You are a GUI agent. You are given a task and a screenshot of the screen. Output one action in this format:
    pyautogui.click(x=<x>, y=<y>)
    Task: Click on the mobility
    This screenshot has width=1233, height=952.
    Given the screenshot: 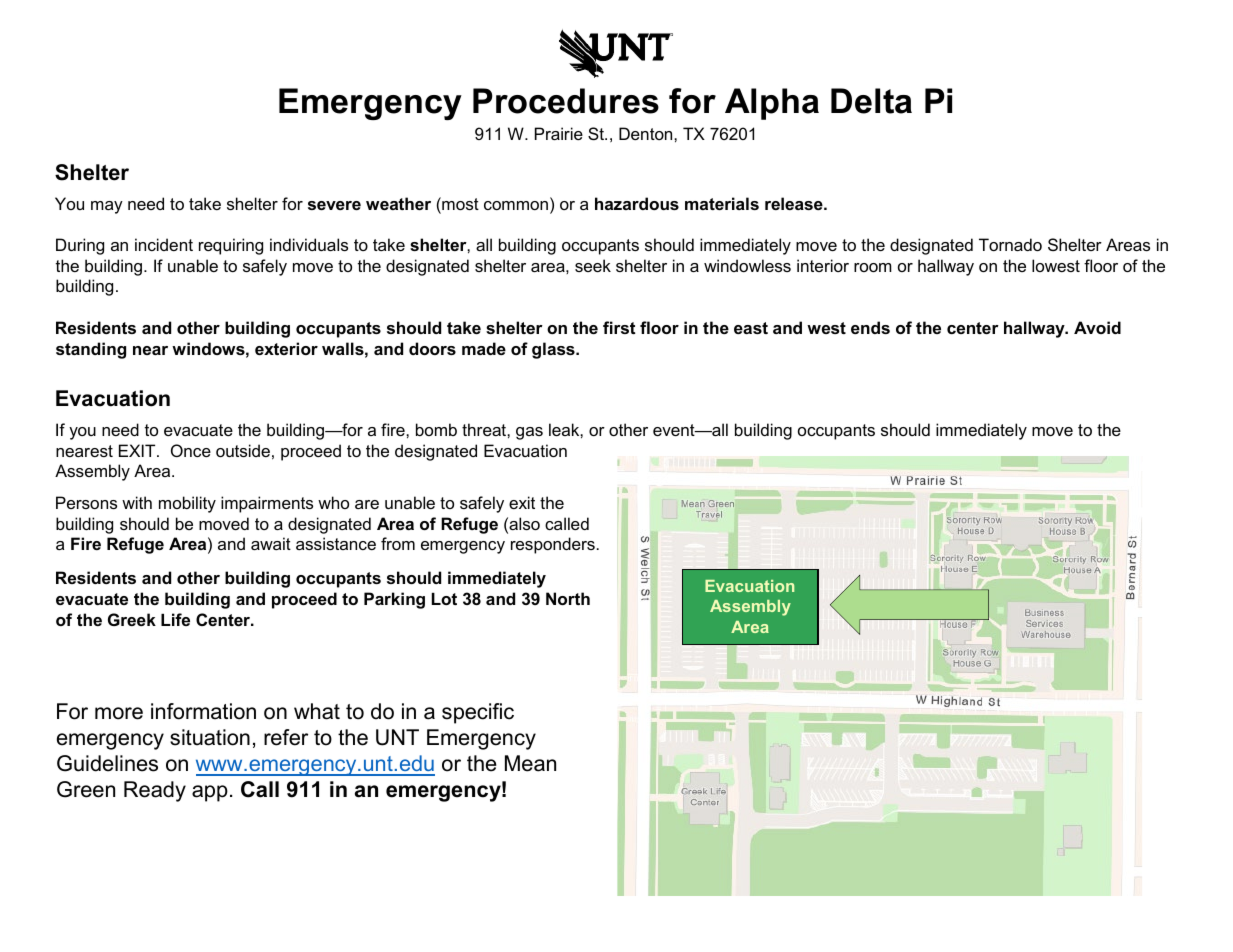 What is the action you would take?
    pyautogui.click(x=187, y=504)
